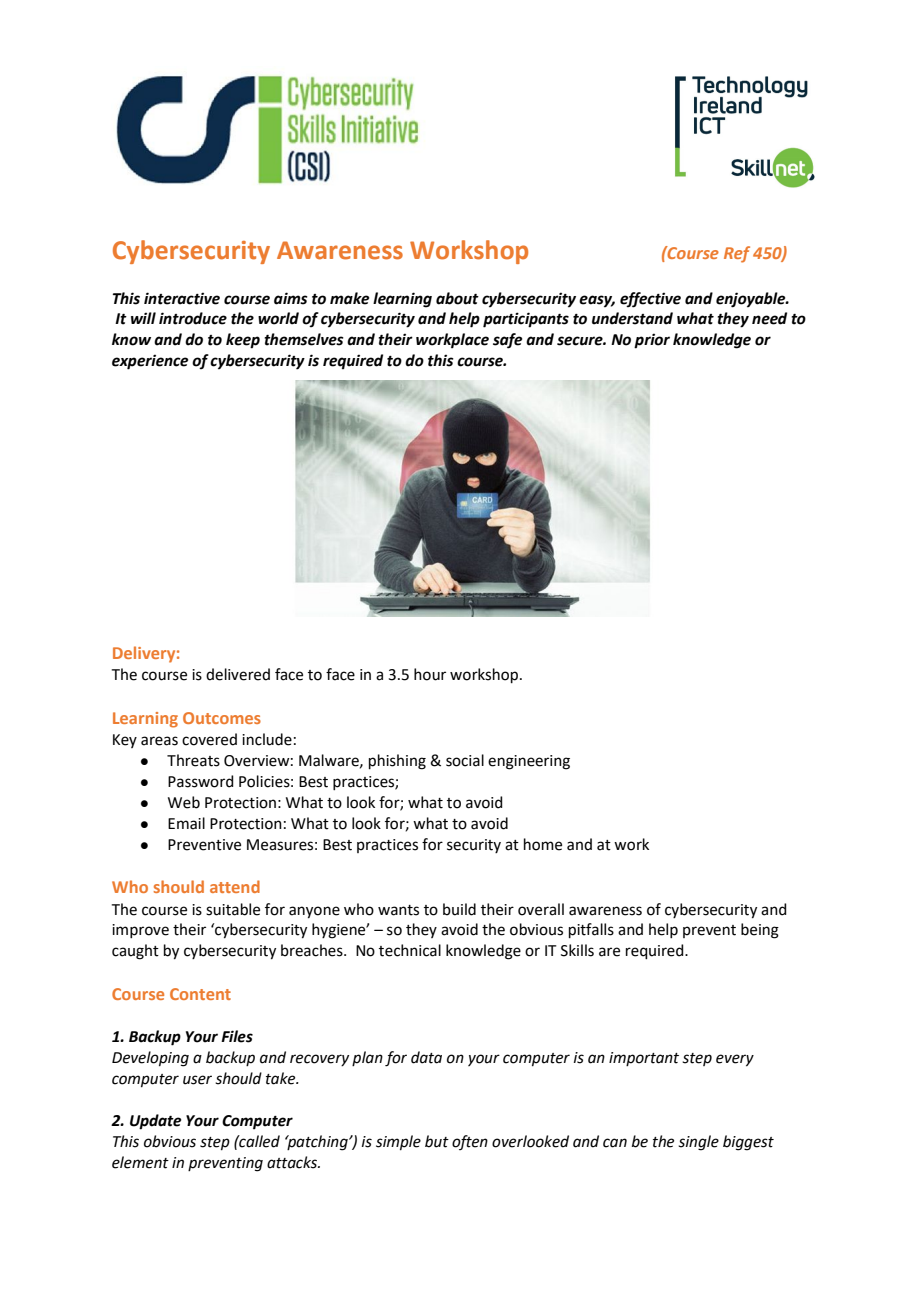 The height and width of the image is (1308, 924). What do you see at coordinates (155, 1122) in the image?
I see `Update` at bounding box center [155, 1122].
